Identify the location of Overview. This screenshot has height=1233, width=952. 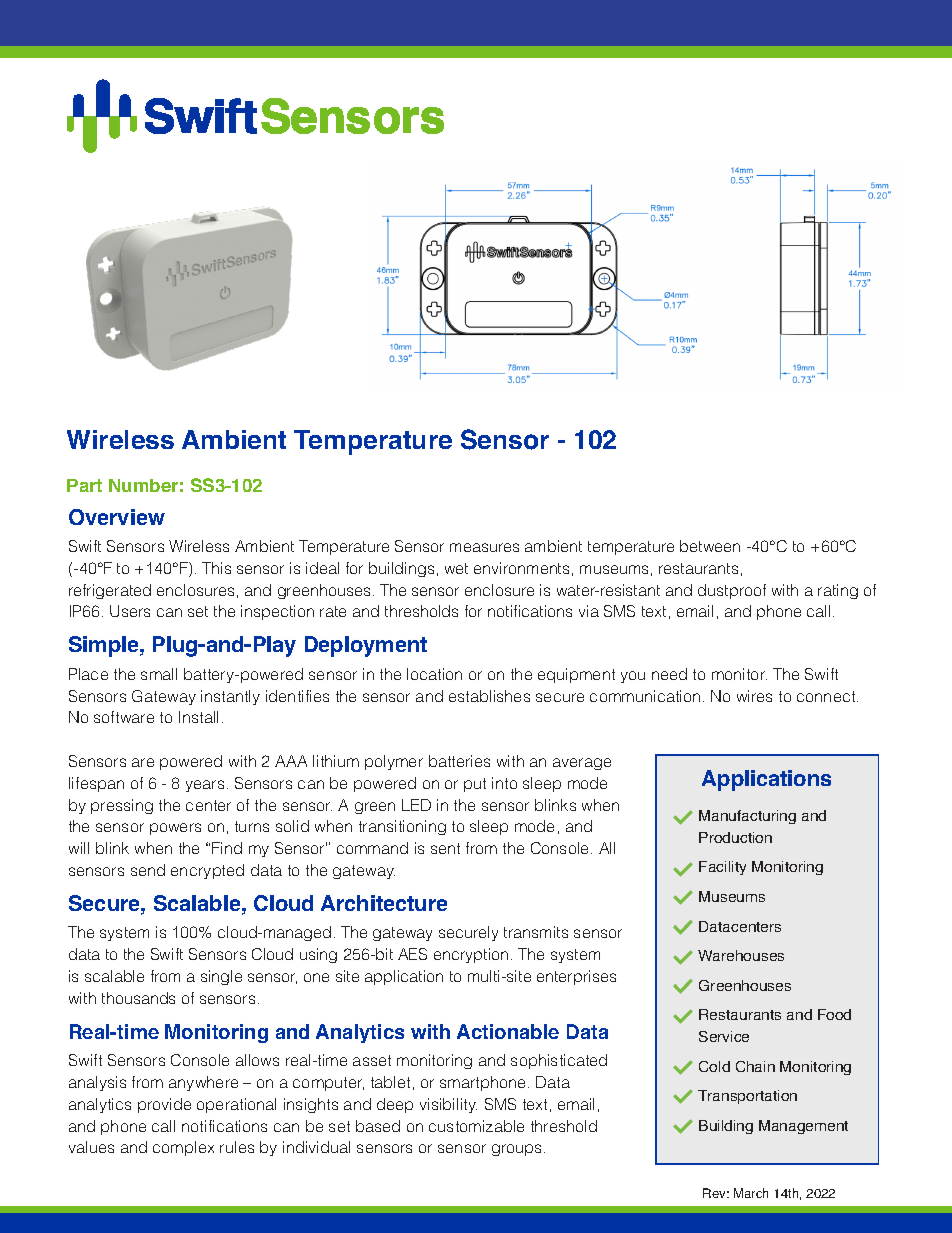
(117, 517).
